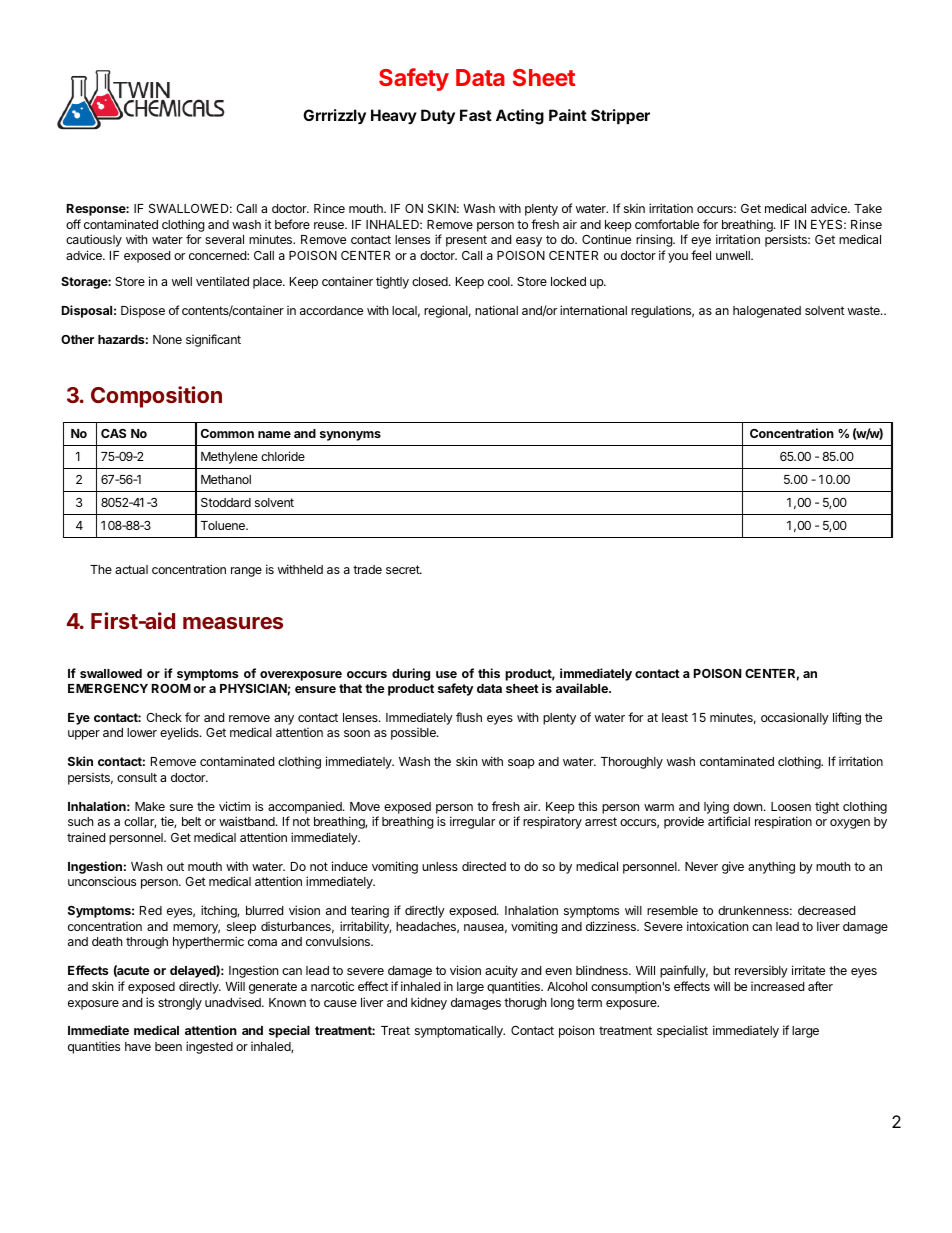 Image resolution: width=952 pixels, height=1233 pixels. Describe the element at coordinates (167, 339) in the page. I see `None` at that location.
